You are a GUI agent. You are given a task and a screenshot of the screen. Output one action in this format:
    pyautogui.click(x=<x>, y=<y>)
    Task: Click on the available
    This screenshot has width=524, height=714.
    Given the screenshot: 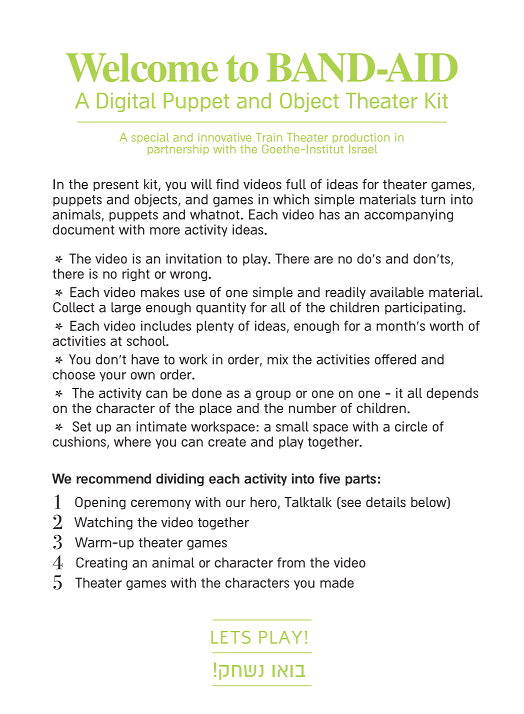 What is the action you would take?
    pyautogui.click(x=397, y=292)
